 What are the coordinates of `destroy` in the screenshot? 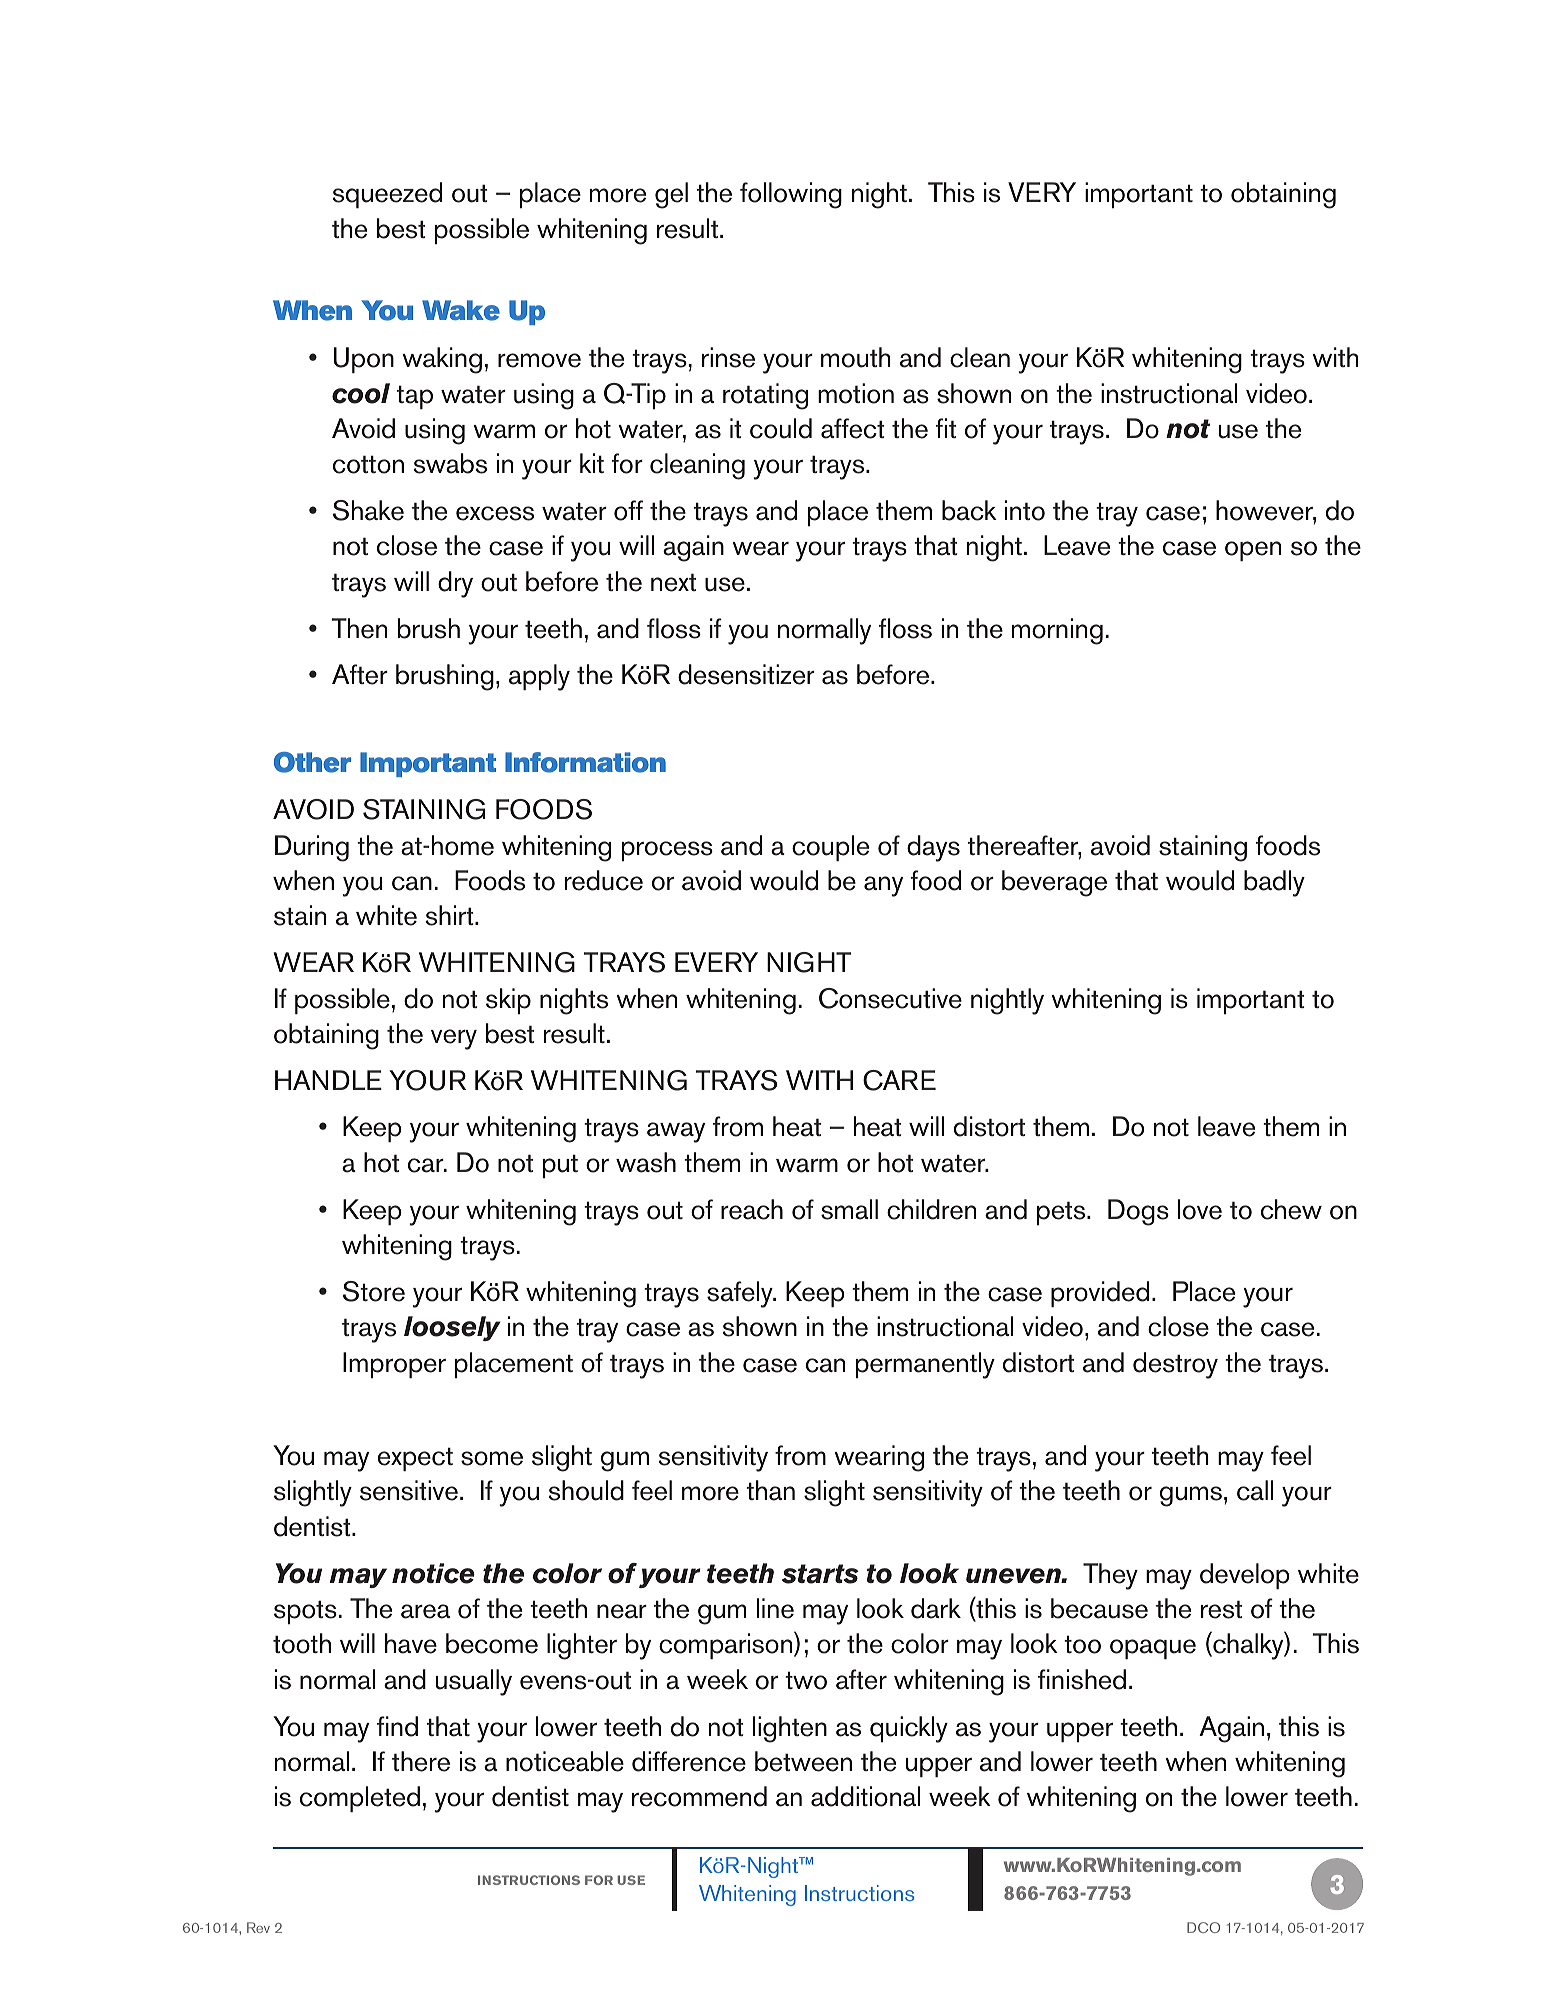 It's located at (1175, 1365).
